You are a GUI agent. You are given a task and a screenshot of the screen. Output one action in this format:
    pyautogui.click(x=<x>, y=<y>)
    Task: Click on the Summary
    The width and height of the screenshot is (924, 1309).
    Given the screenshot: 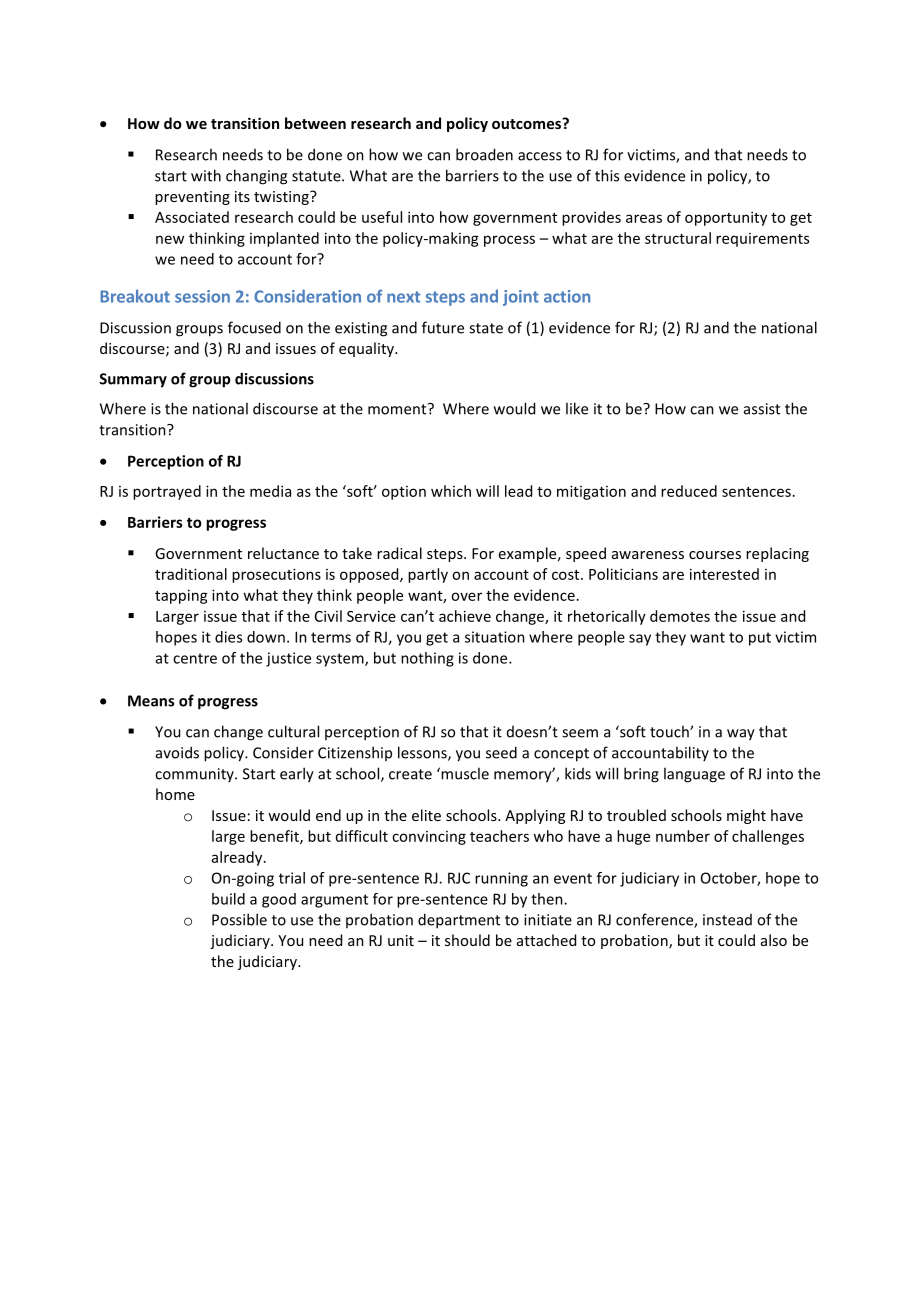 What is the action you would take?
    pyautogui.click(x=133, y=380)
